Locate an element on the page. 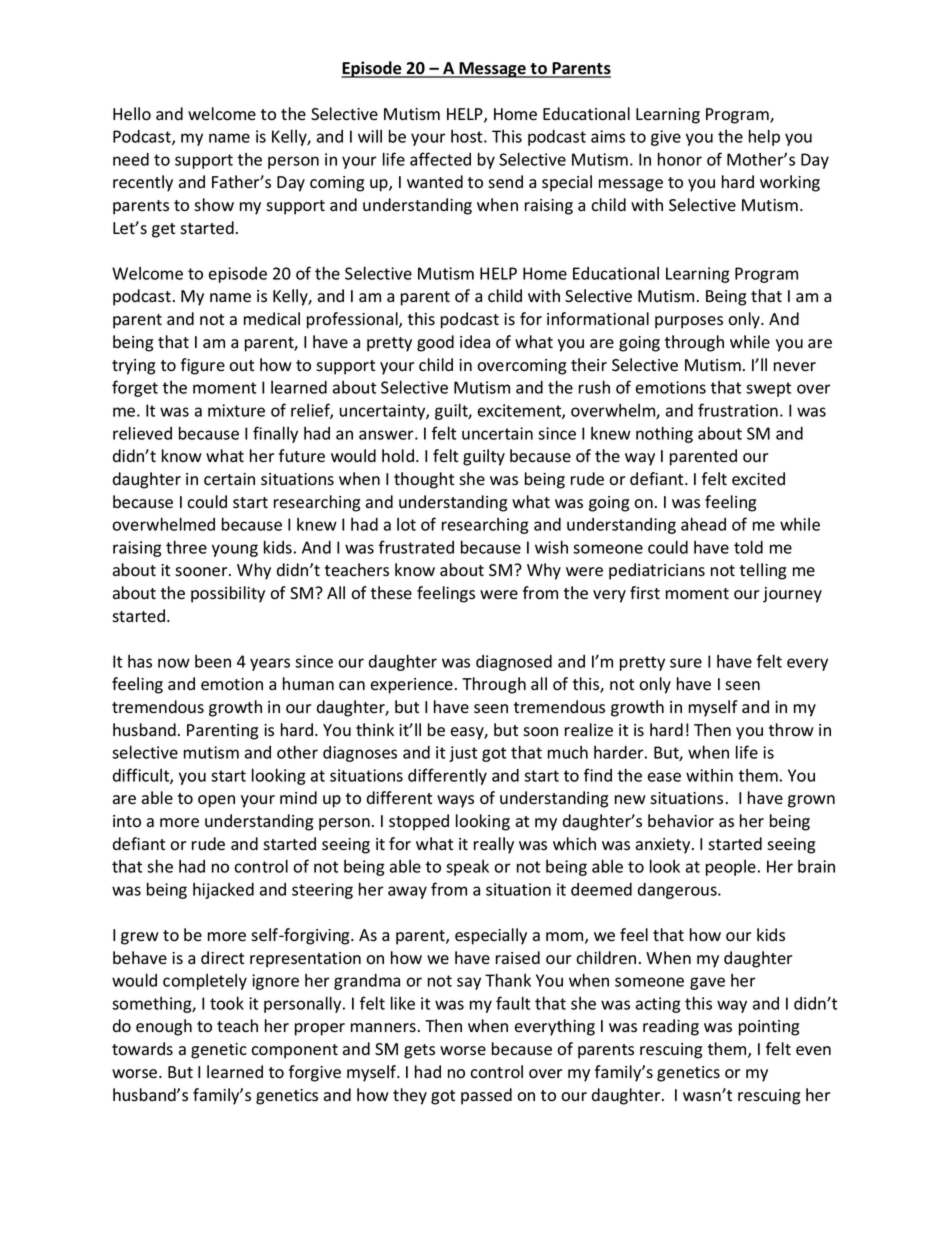 This page has height=1233, width=952. affected is located at coordinates (440, 159).
